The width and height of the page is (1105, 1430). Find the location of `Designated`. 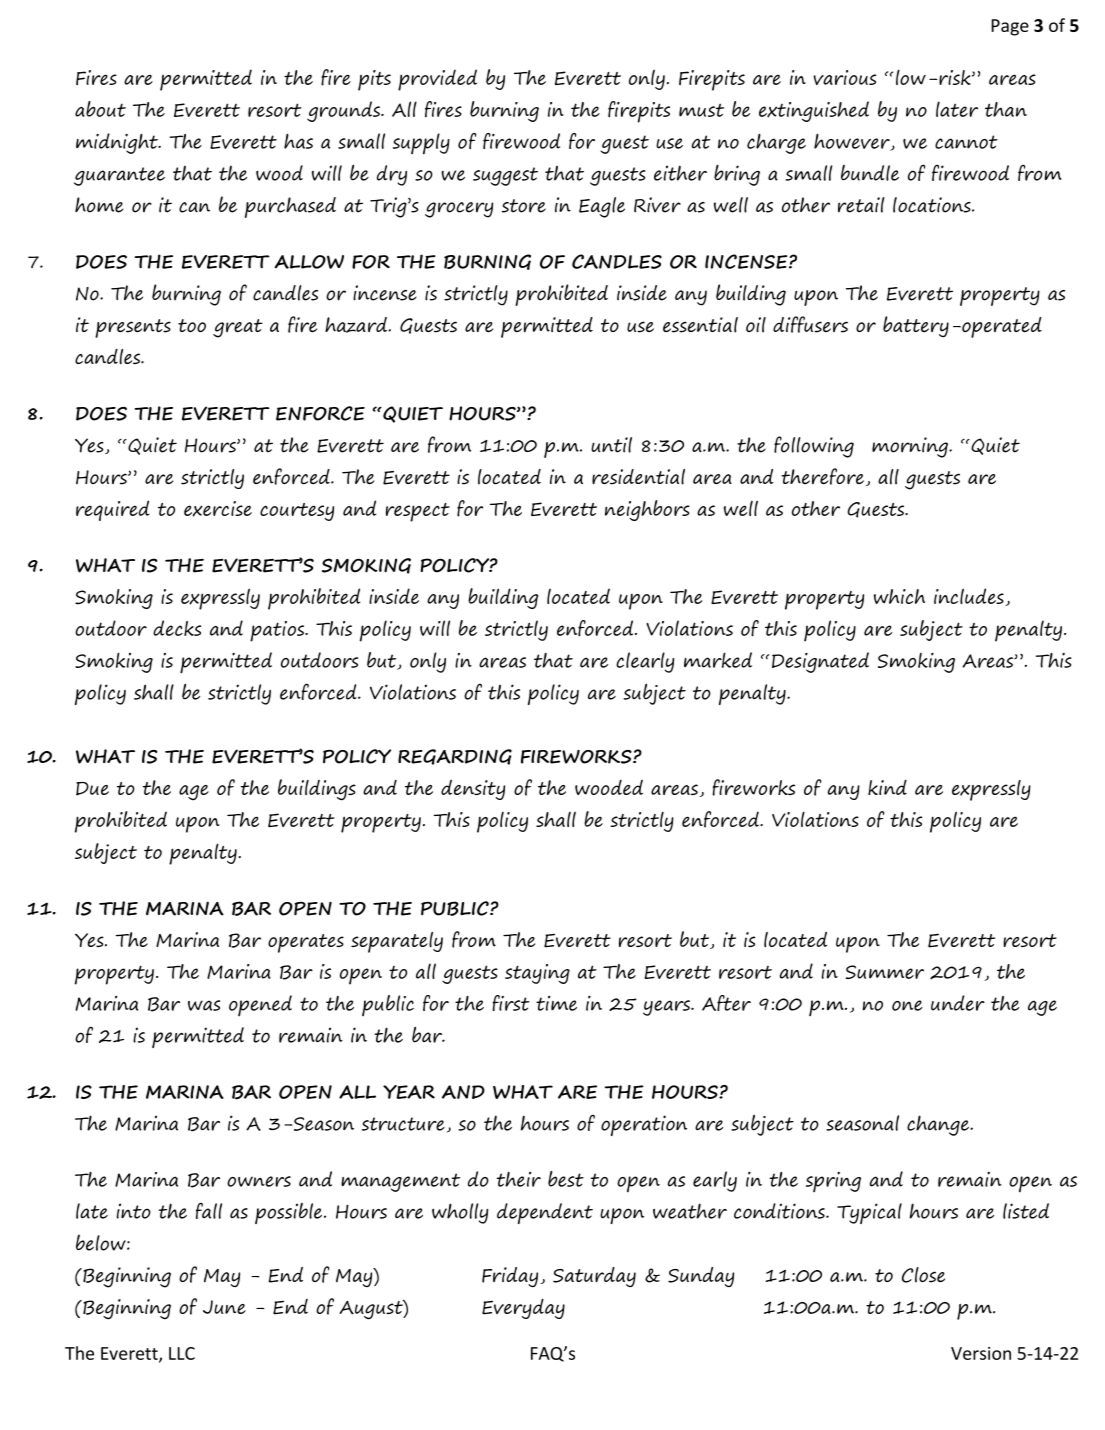

Designated is located at coordinates (820, 662).
